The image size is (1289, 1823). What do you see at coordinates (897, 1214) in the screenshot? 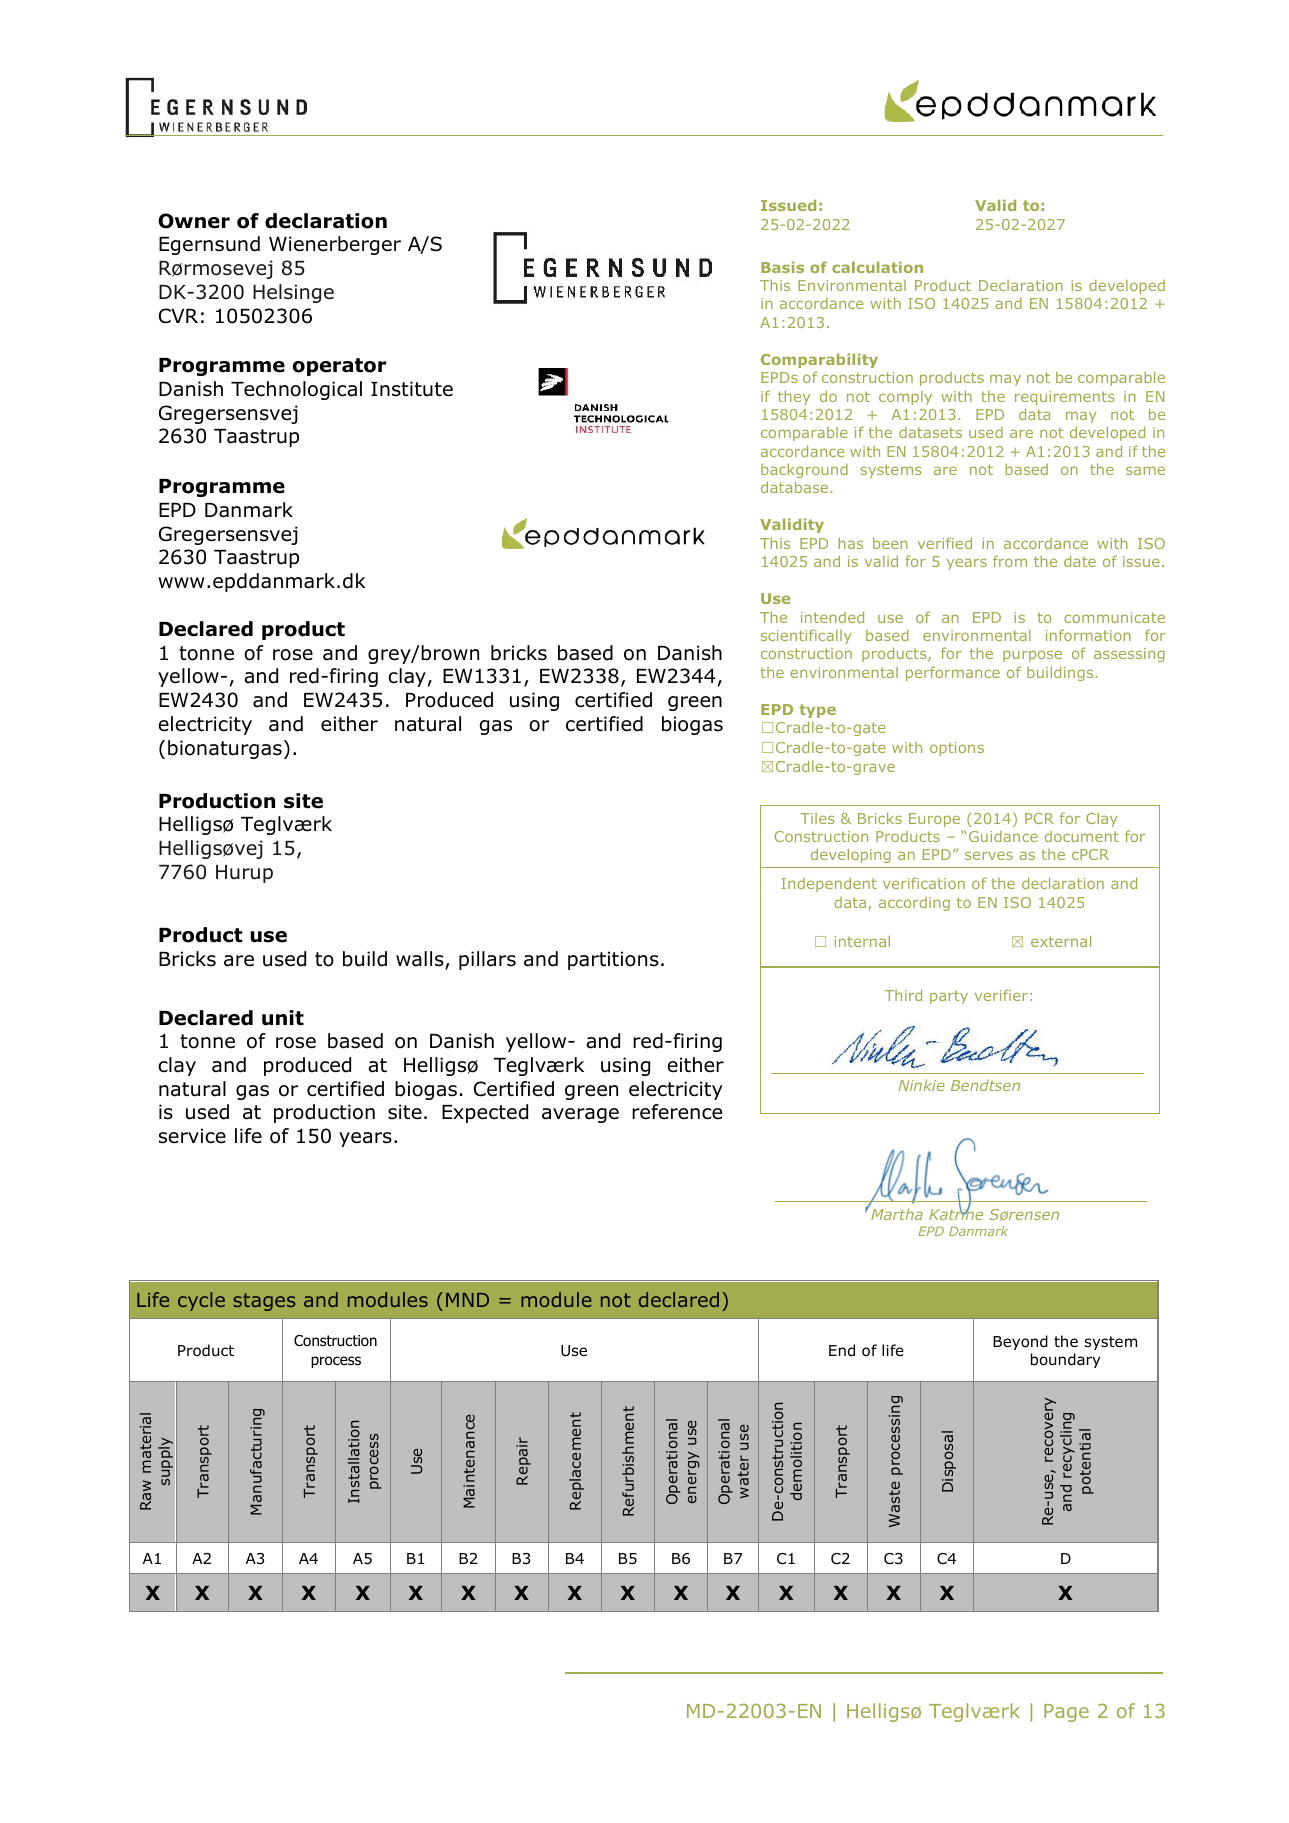
I see `Martha` at bounding box center [897, 1214].
